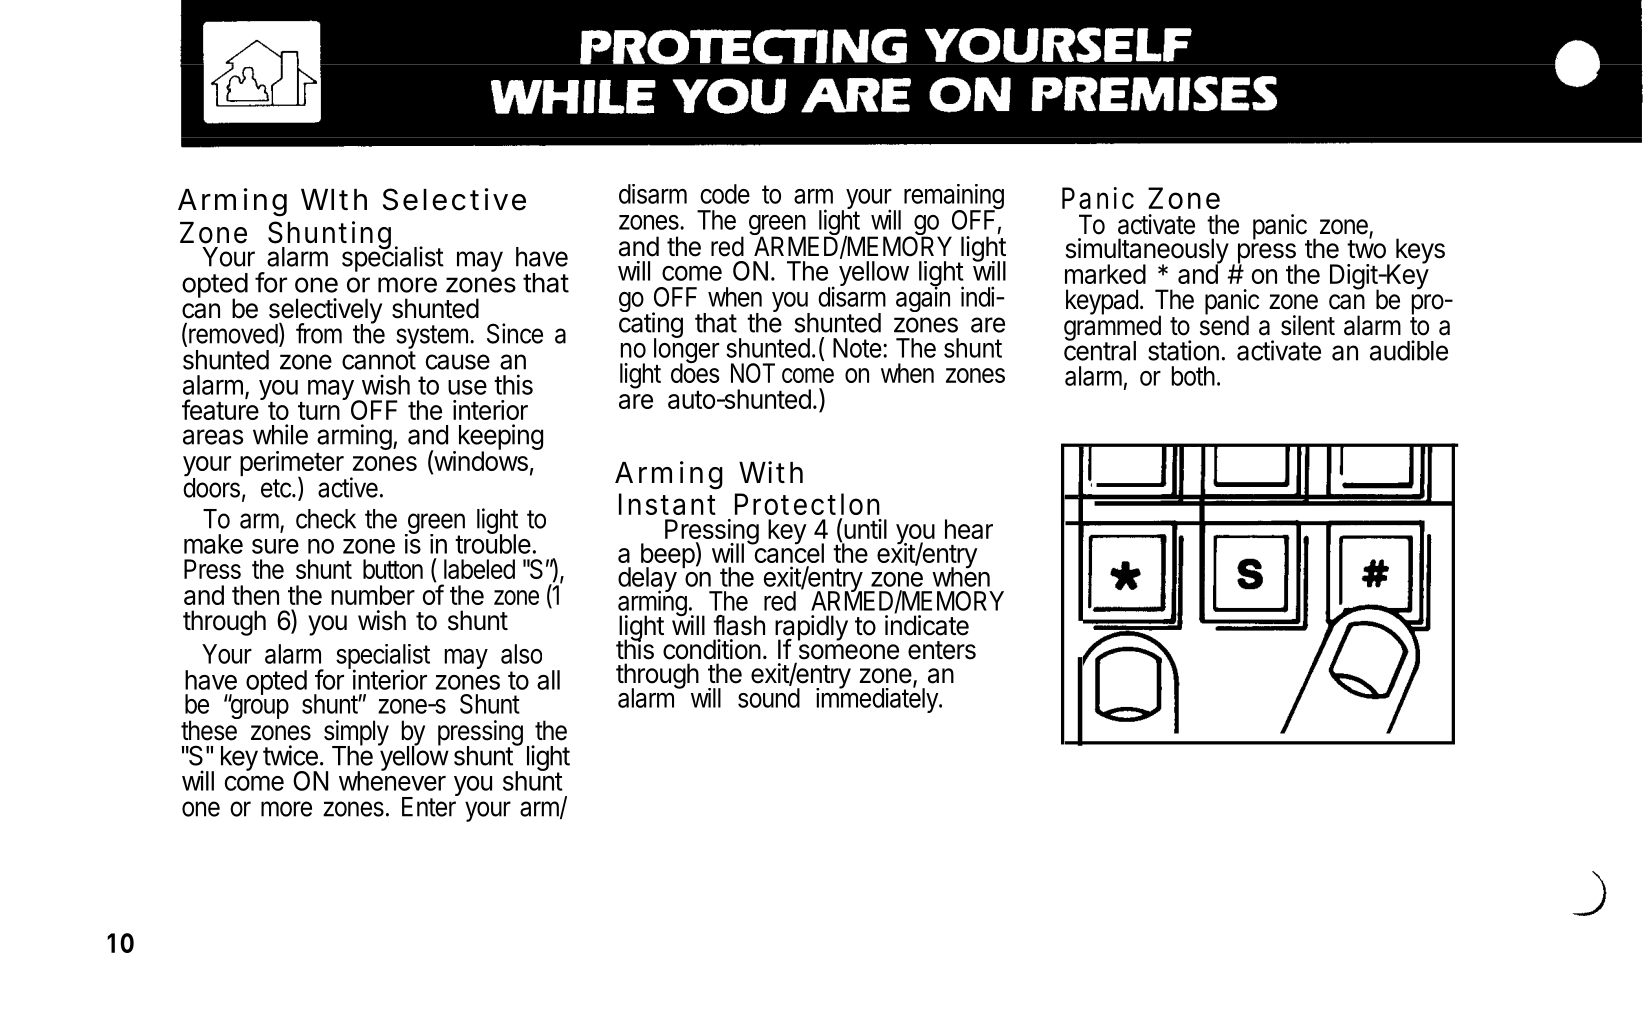 The image size is (1647, 1019). Describe the element at coordinates (878, 699) in the screenshot. I see `immediately` at that location.
